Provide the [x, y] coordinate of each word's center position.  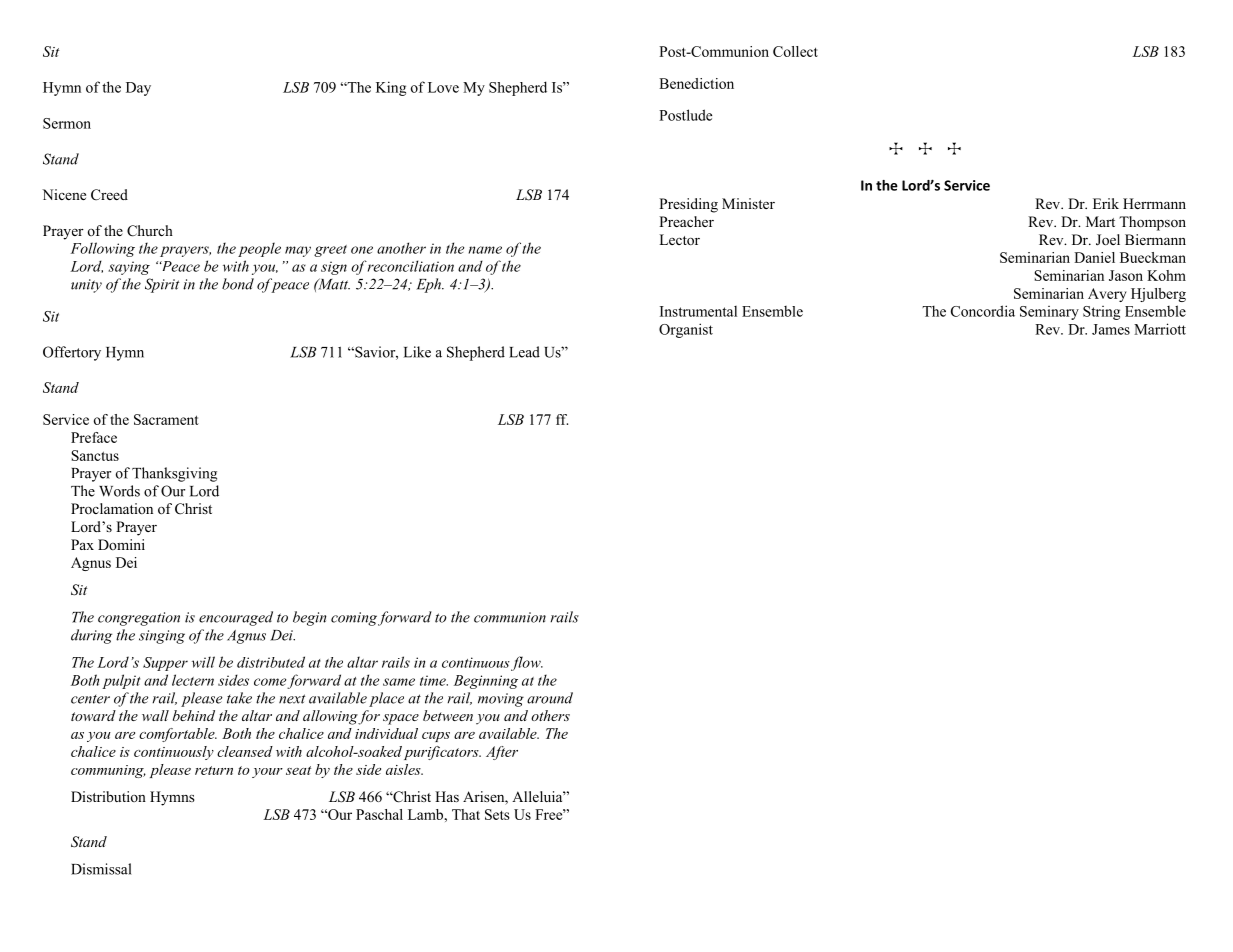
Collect [795, 51]
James [1111, 329]
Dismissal [101, 869]
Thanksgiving [174, 474]
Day [138, 89]
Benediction [696, 83]
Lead [524, 352]
